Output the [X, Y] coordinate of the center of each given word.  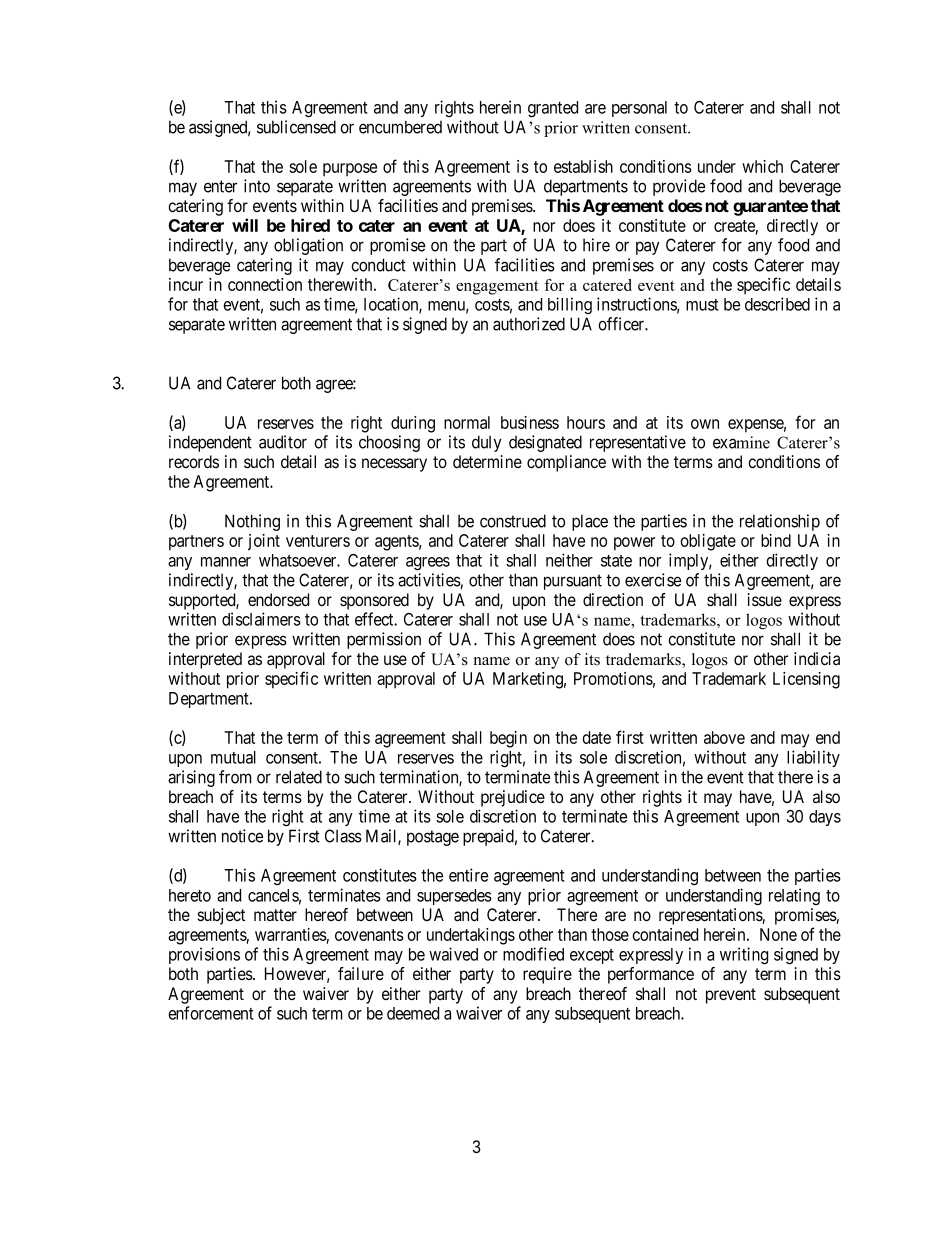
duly [487, 443]
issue [765, 599]
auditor [283, 442]
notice [242, 836]
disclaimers [261, 619]
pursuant [573, 582]
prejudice [513, 798]
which [762, 166]
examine [741, 442]
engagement [497, 288]
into [257, 186]
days [825, 818]
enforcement [211, 1013]
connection [265, 284]
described [777, 304]
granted [553, 109]
